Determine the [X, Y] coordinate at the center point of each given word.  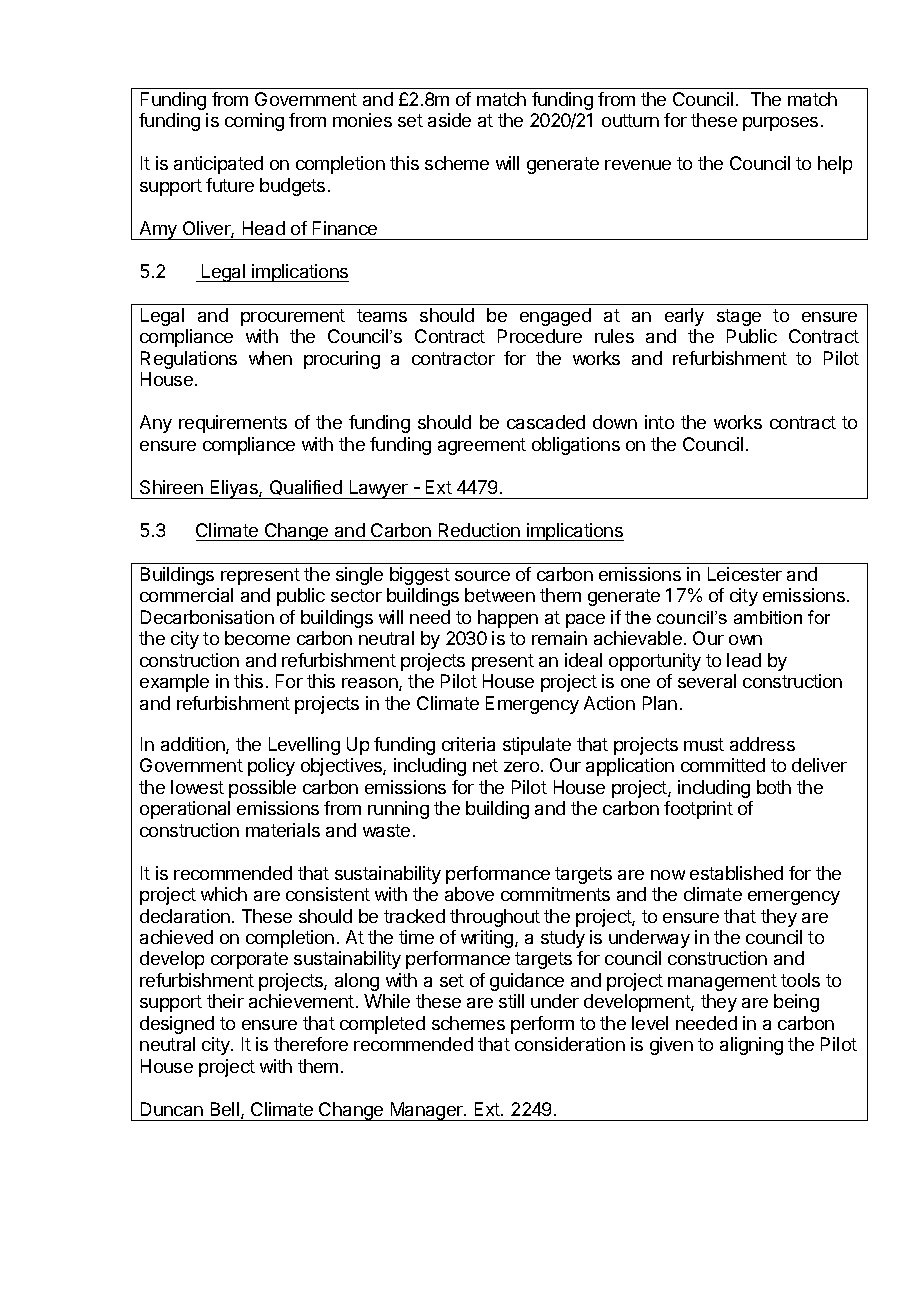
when [270, 358]
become [257, 638]
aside [449, 120]
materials [283, 830]
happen [508, 619]
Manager [426, 1111]
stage [739, 317]
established [736, 873]
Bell [225, 1109]
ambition [768, 617]
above [469, 894]
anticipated [218, 165]
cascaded [546, 422]
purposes [780, 124]
